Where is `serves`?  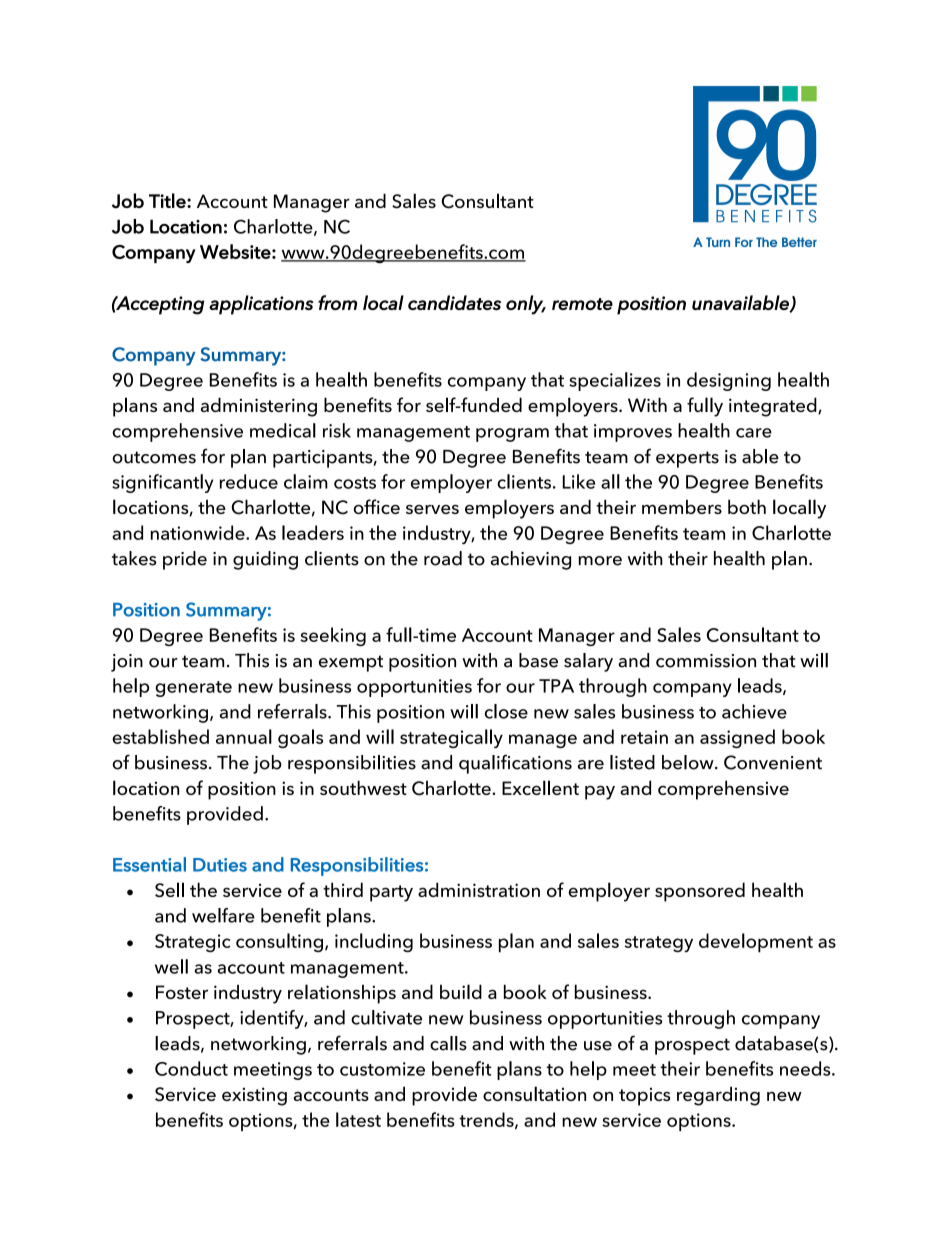 serves is located at coordinates (432, 509).
